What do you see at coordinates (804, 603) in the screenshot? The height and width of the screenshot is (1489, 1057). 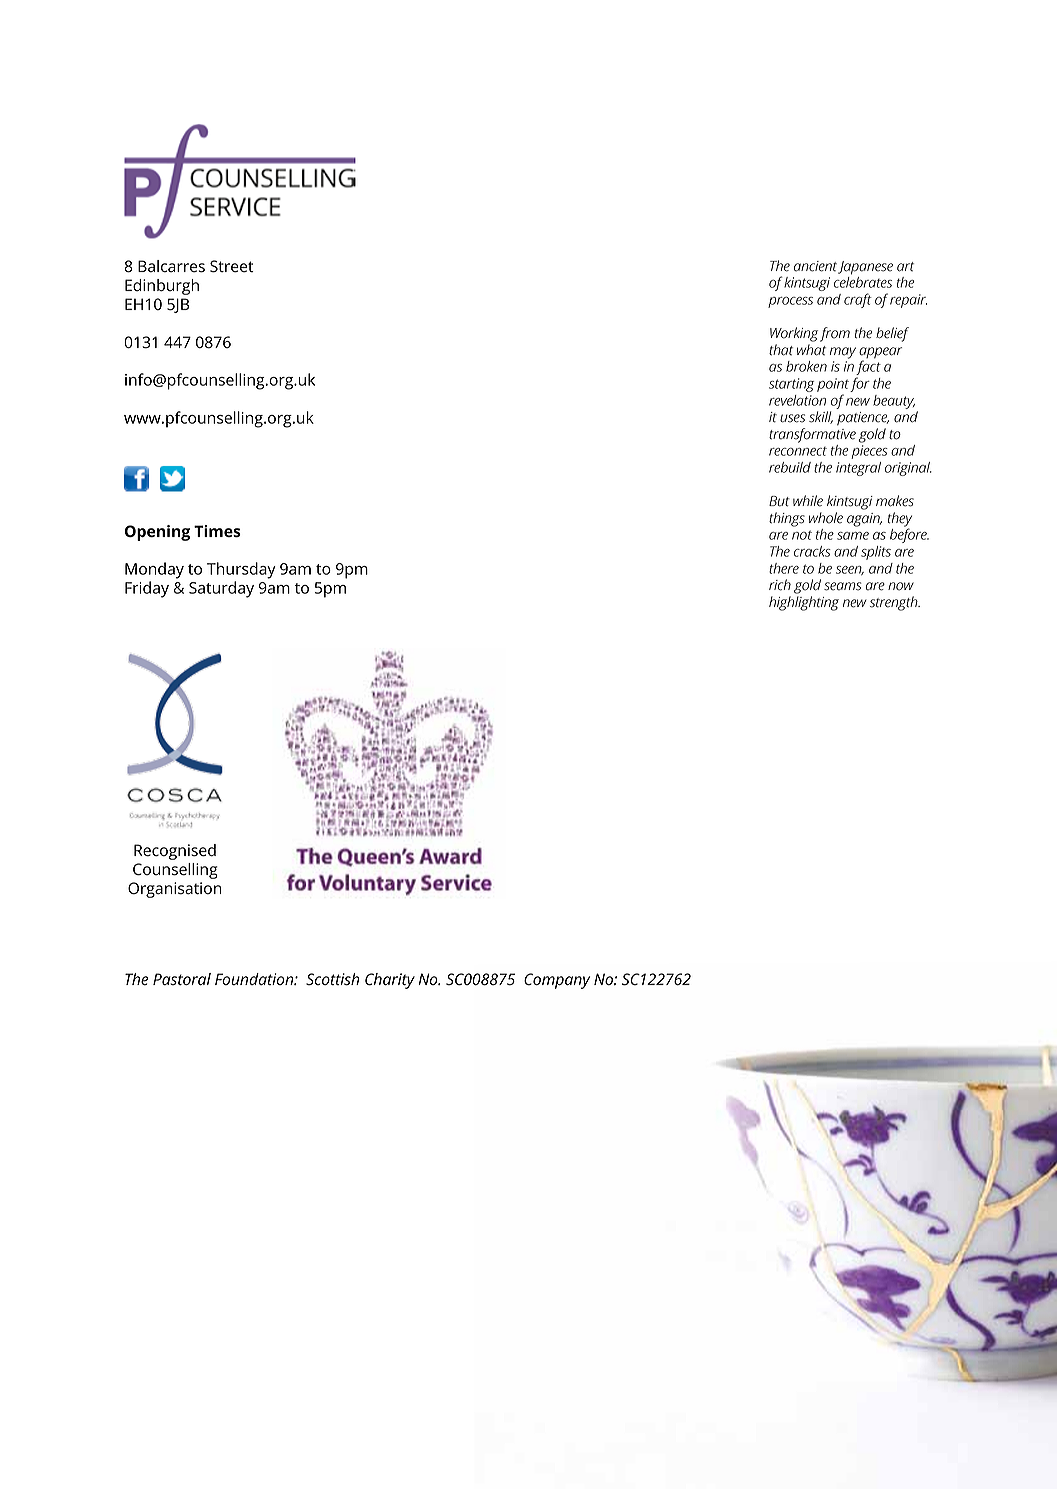 I see `highlighting` at bounding box center [804, 603].
